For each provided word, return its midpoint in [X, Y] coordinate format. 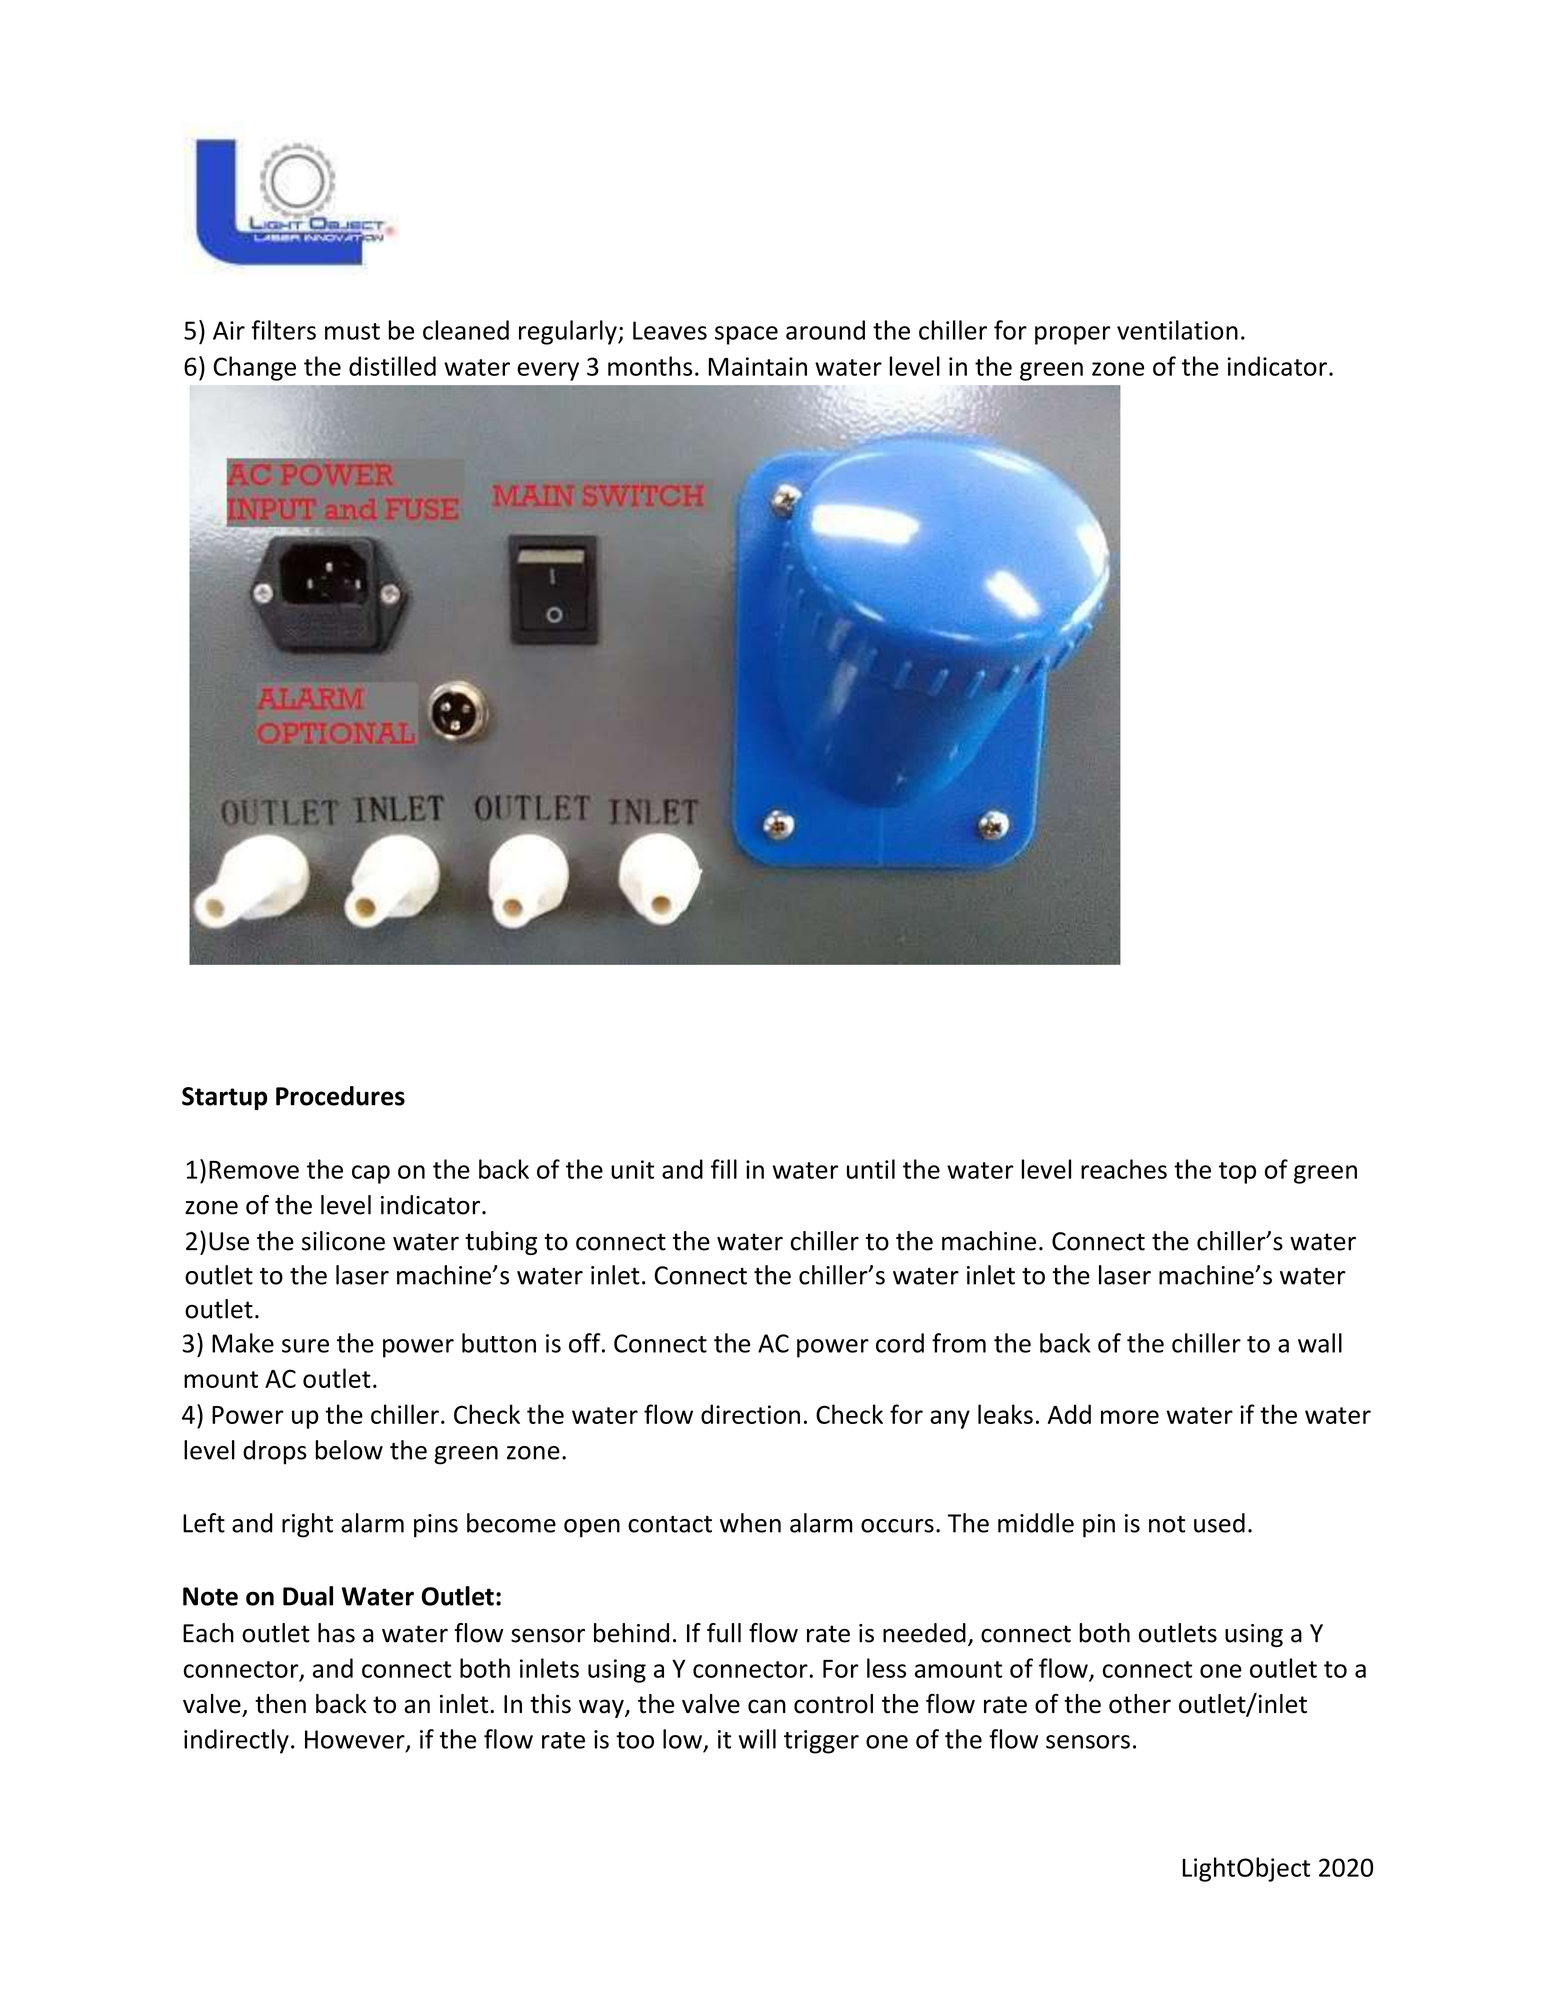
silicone [343, 1241]
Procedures [340, 1096]
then [280, 1704]
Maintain [758, 366]
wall [1320, 1343]
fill [724, 1169]
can [767, 1706]
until [871, 1169]
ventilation [1177, 330]
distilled [392, 366]
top [1237, 1173]
